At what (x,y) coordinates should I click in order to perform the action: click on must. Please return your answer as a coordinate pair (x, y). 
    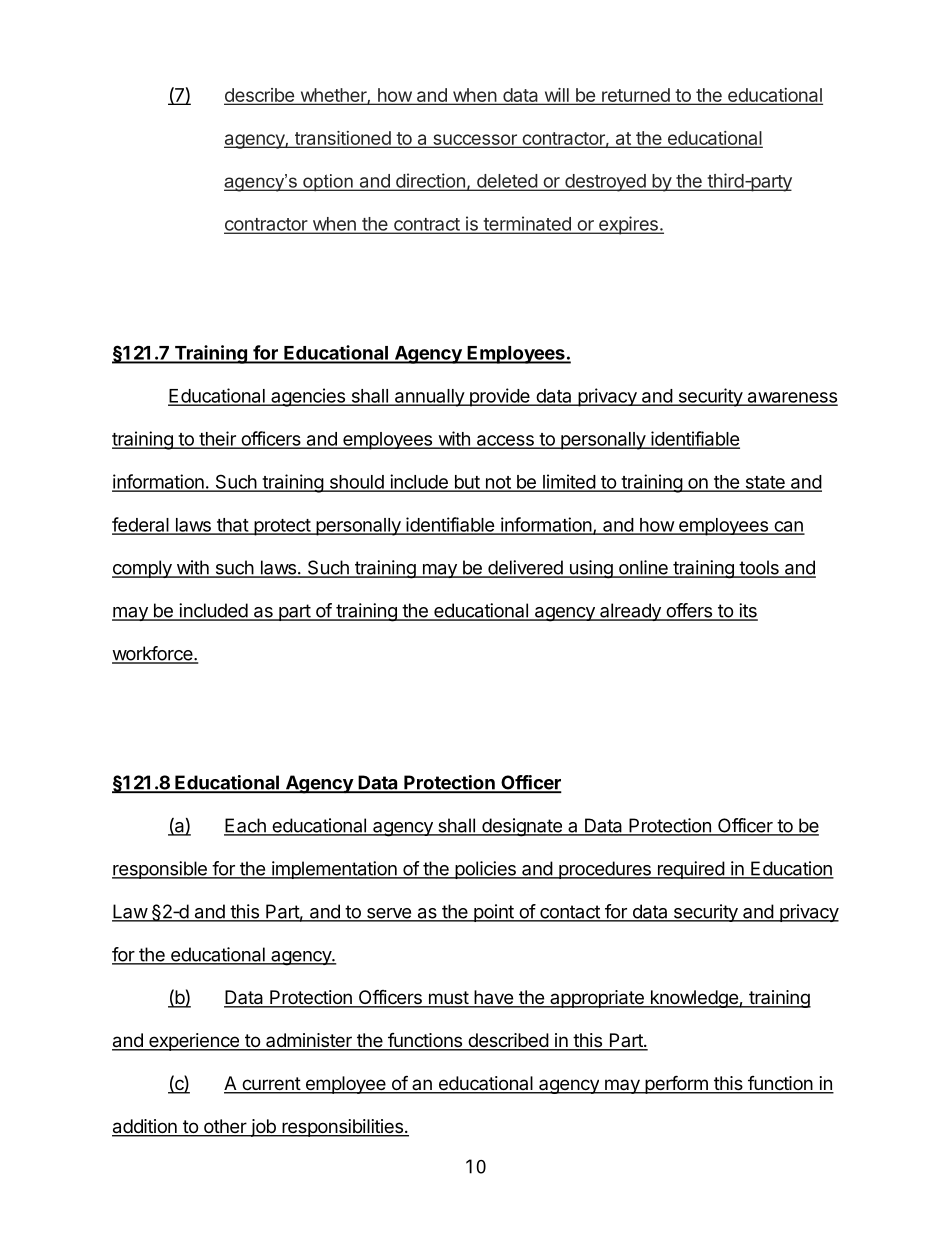
    Looking at the image, I should click on (448, 999).
